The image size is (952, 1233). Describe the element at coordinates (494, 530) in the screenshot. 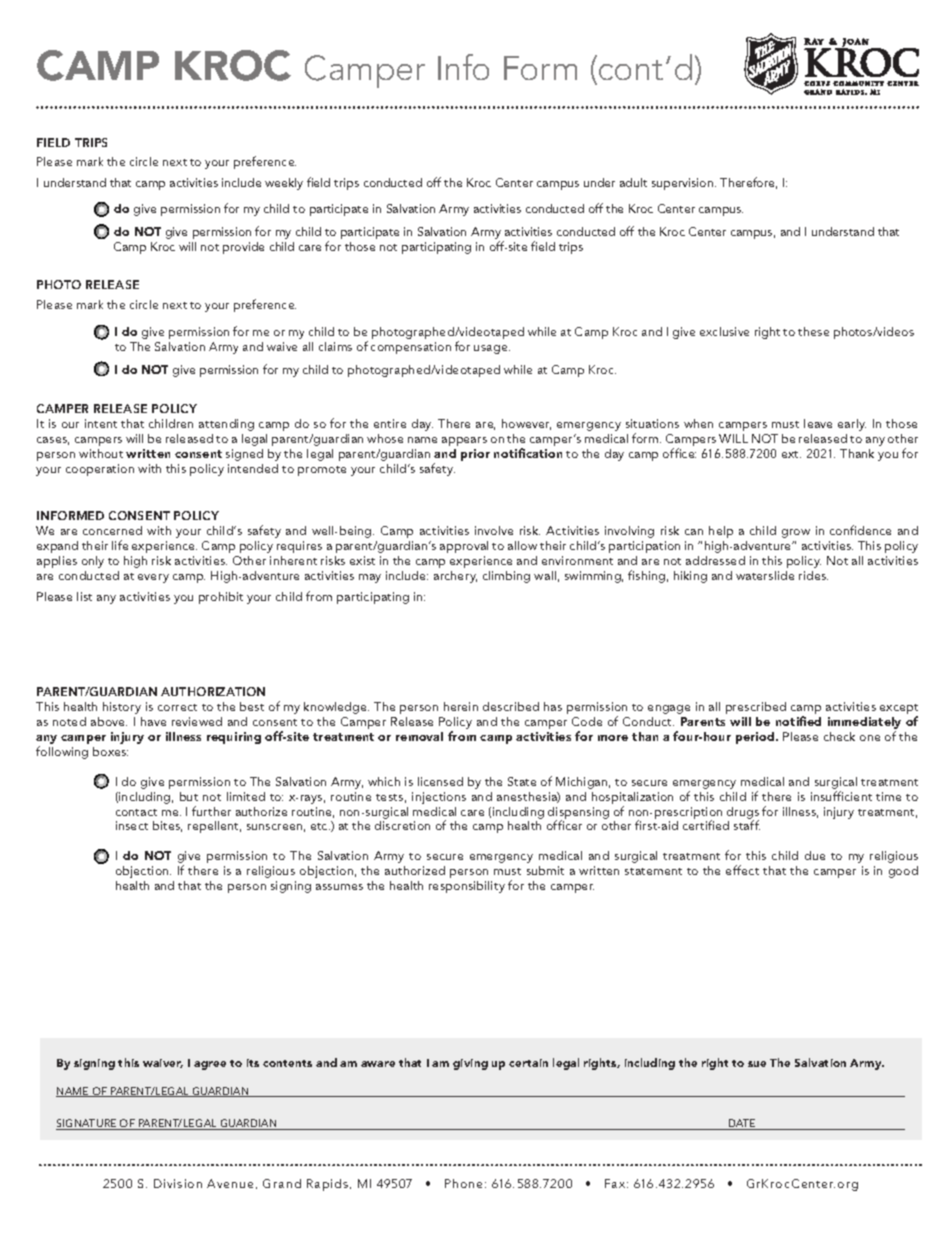

I see `involve` at that location.
